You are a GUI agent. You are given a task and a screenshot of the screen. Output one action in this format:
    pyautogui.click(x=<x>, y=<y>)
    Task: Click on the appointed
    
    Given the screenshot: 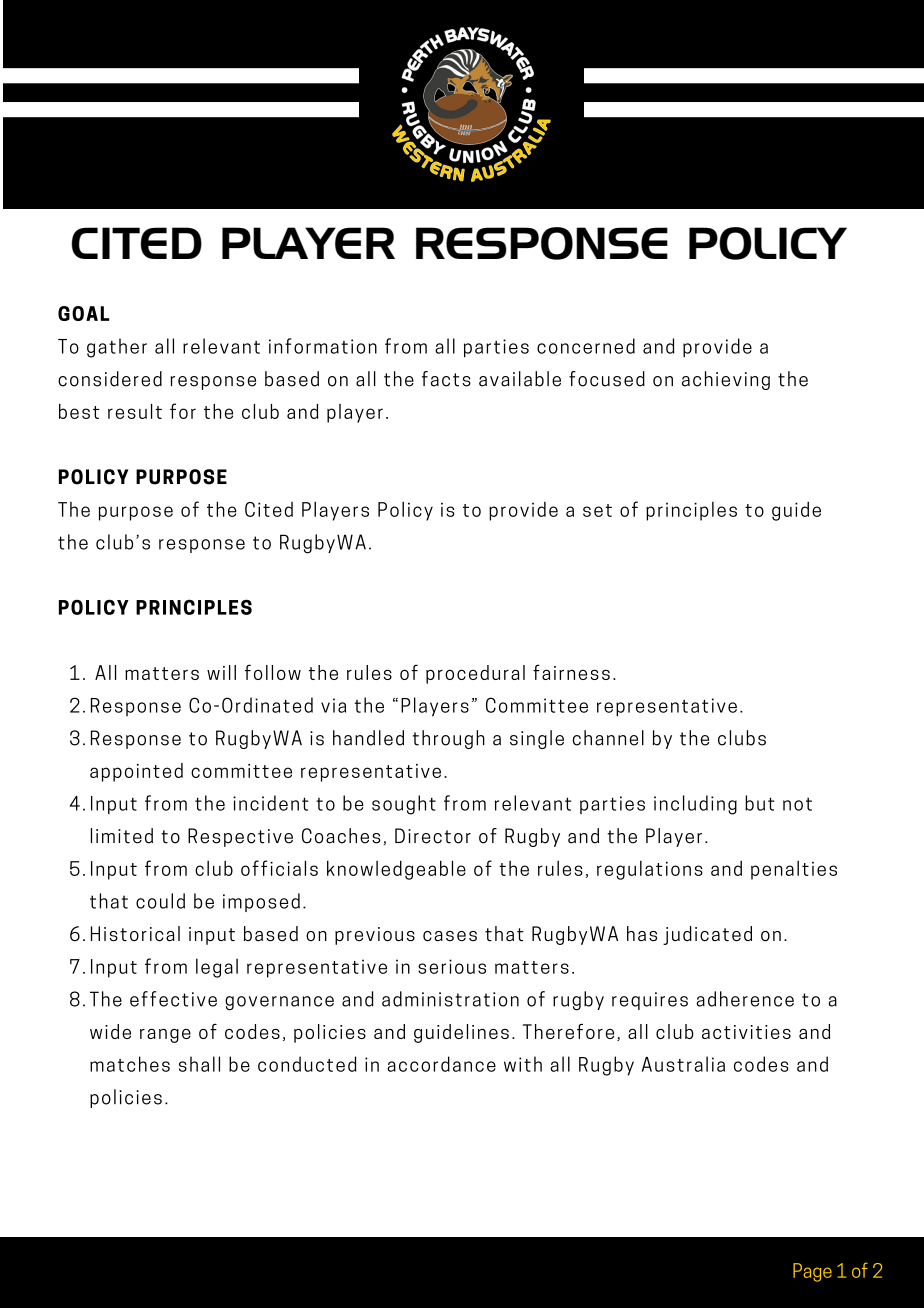 What is the action you would take?
    pyautogui.click(x=136, y=772)
